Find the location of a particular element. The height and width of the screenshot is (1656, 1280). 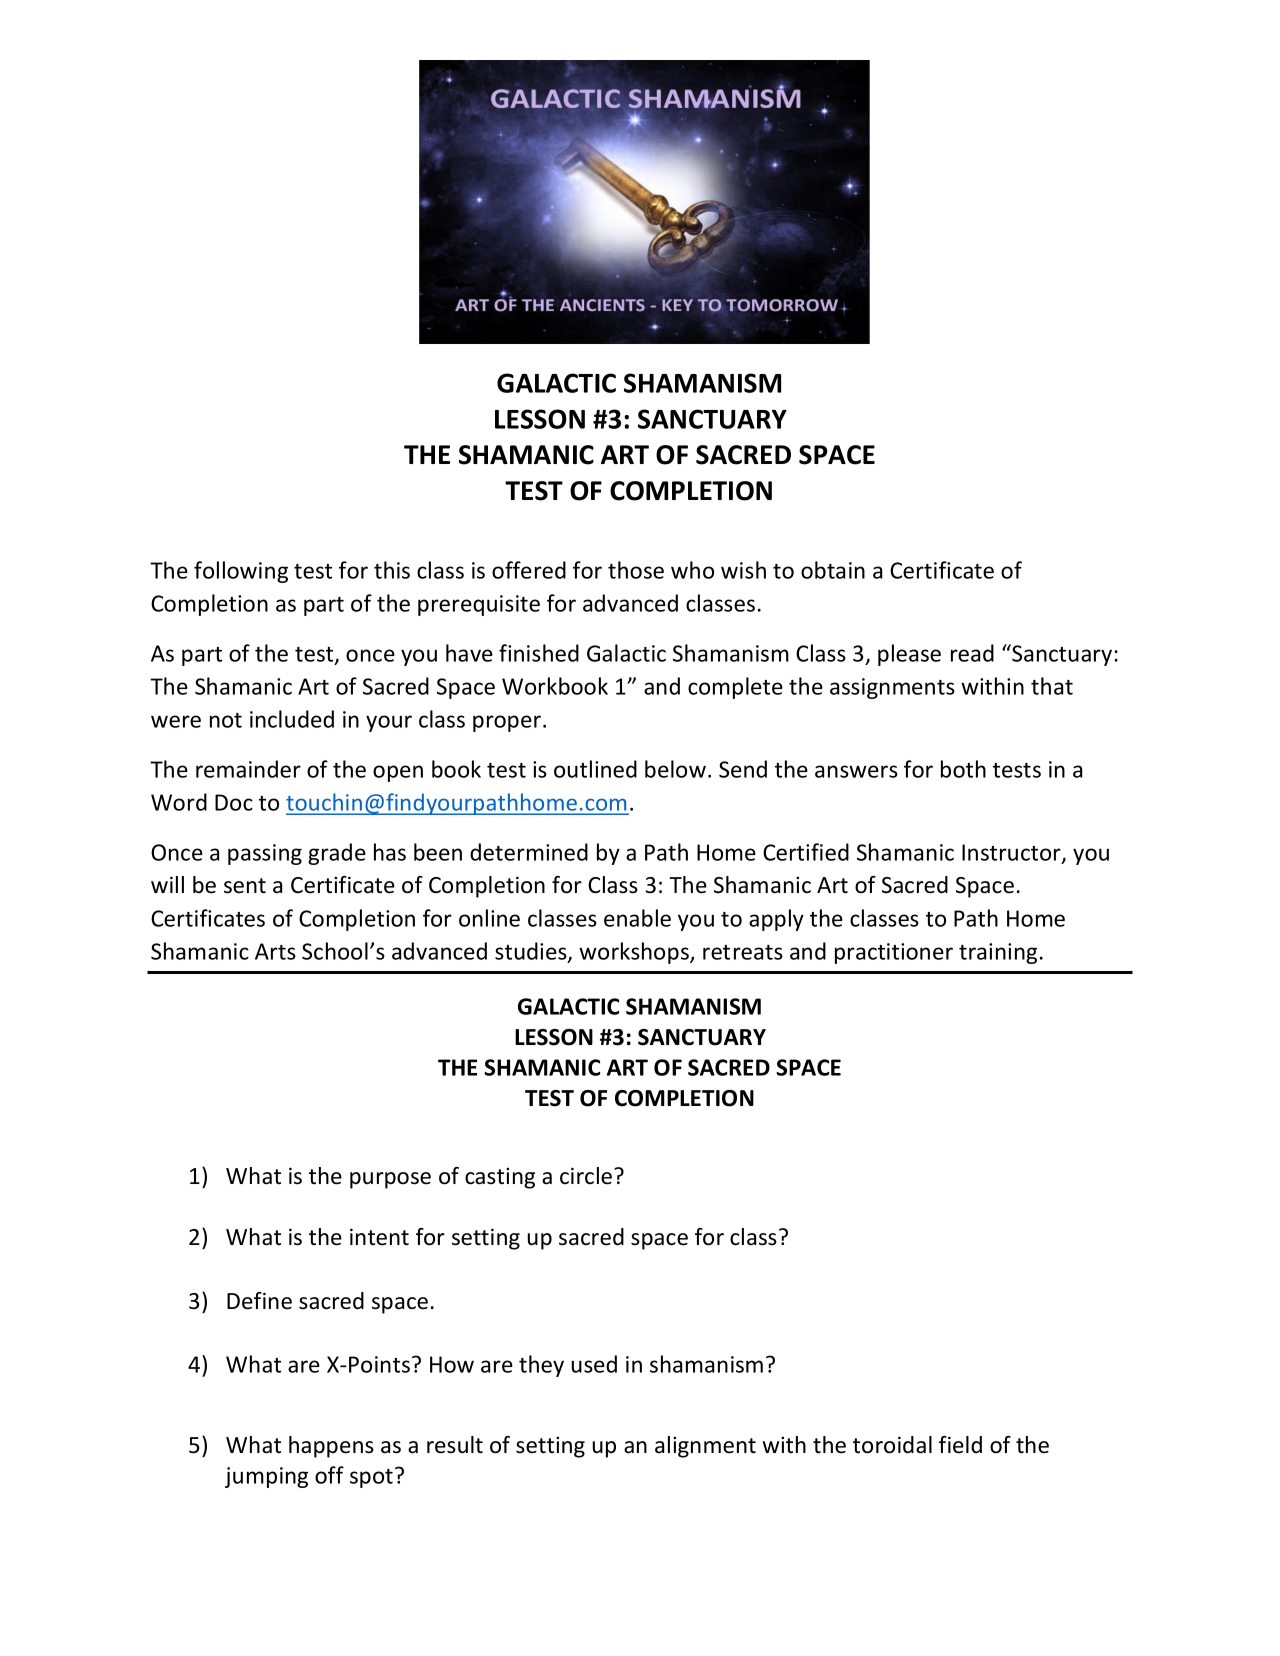

read is located at coordinates (972, 653).
